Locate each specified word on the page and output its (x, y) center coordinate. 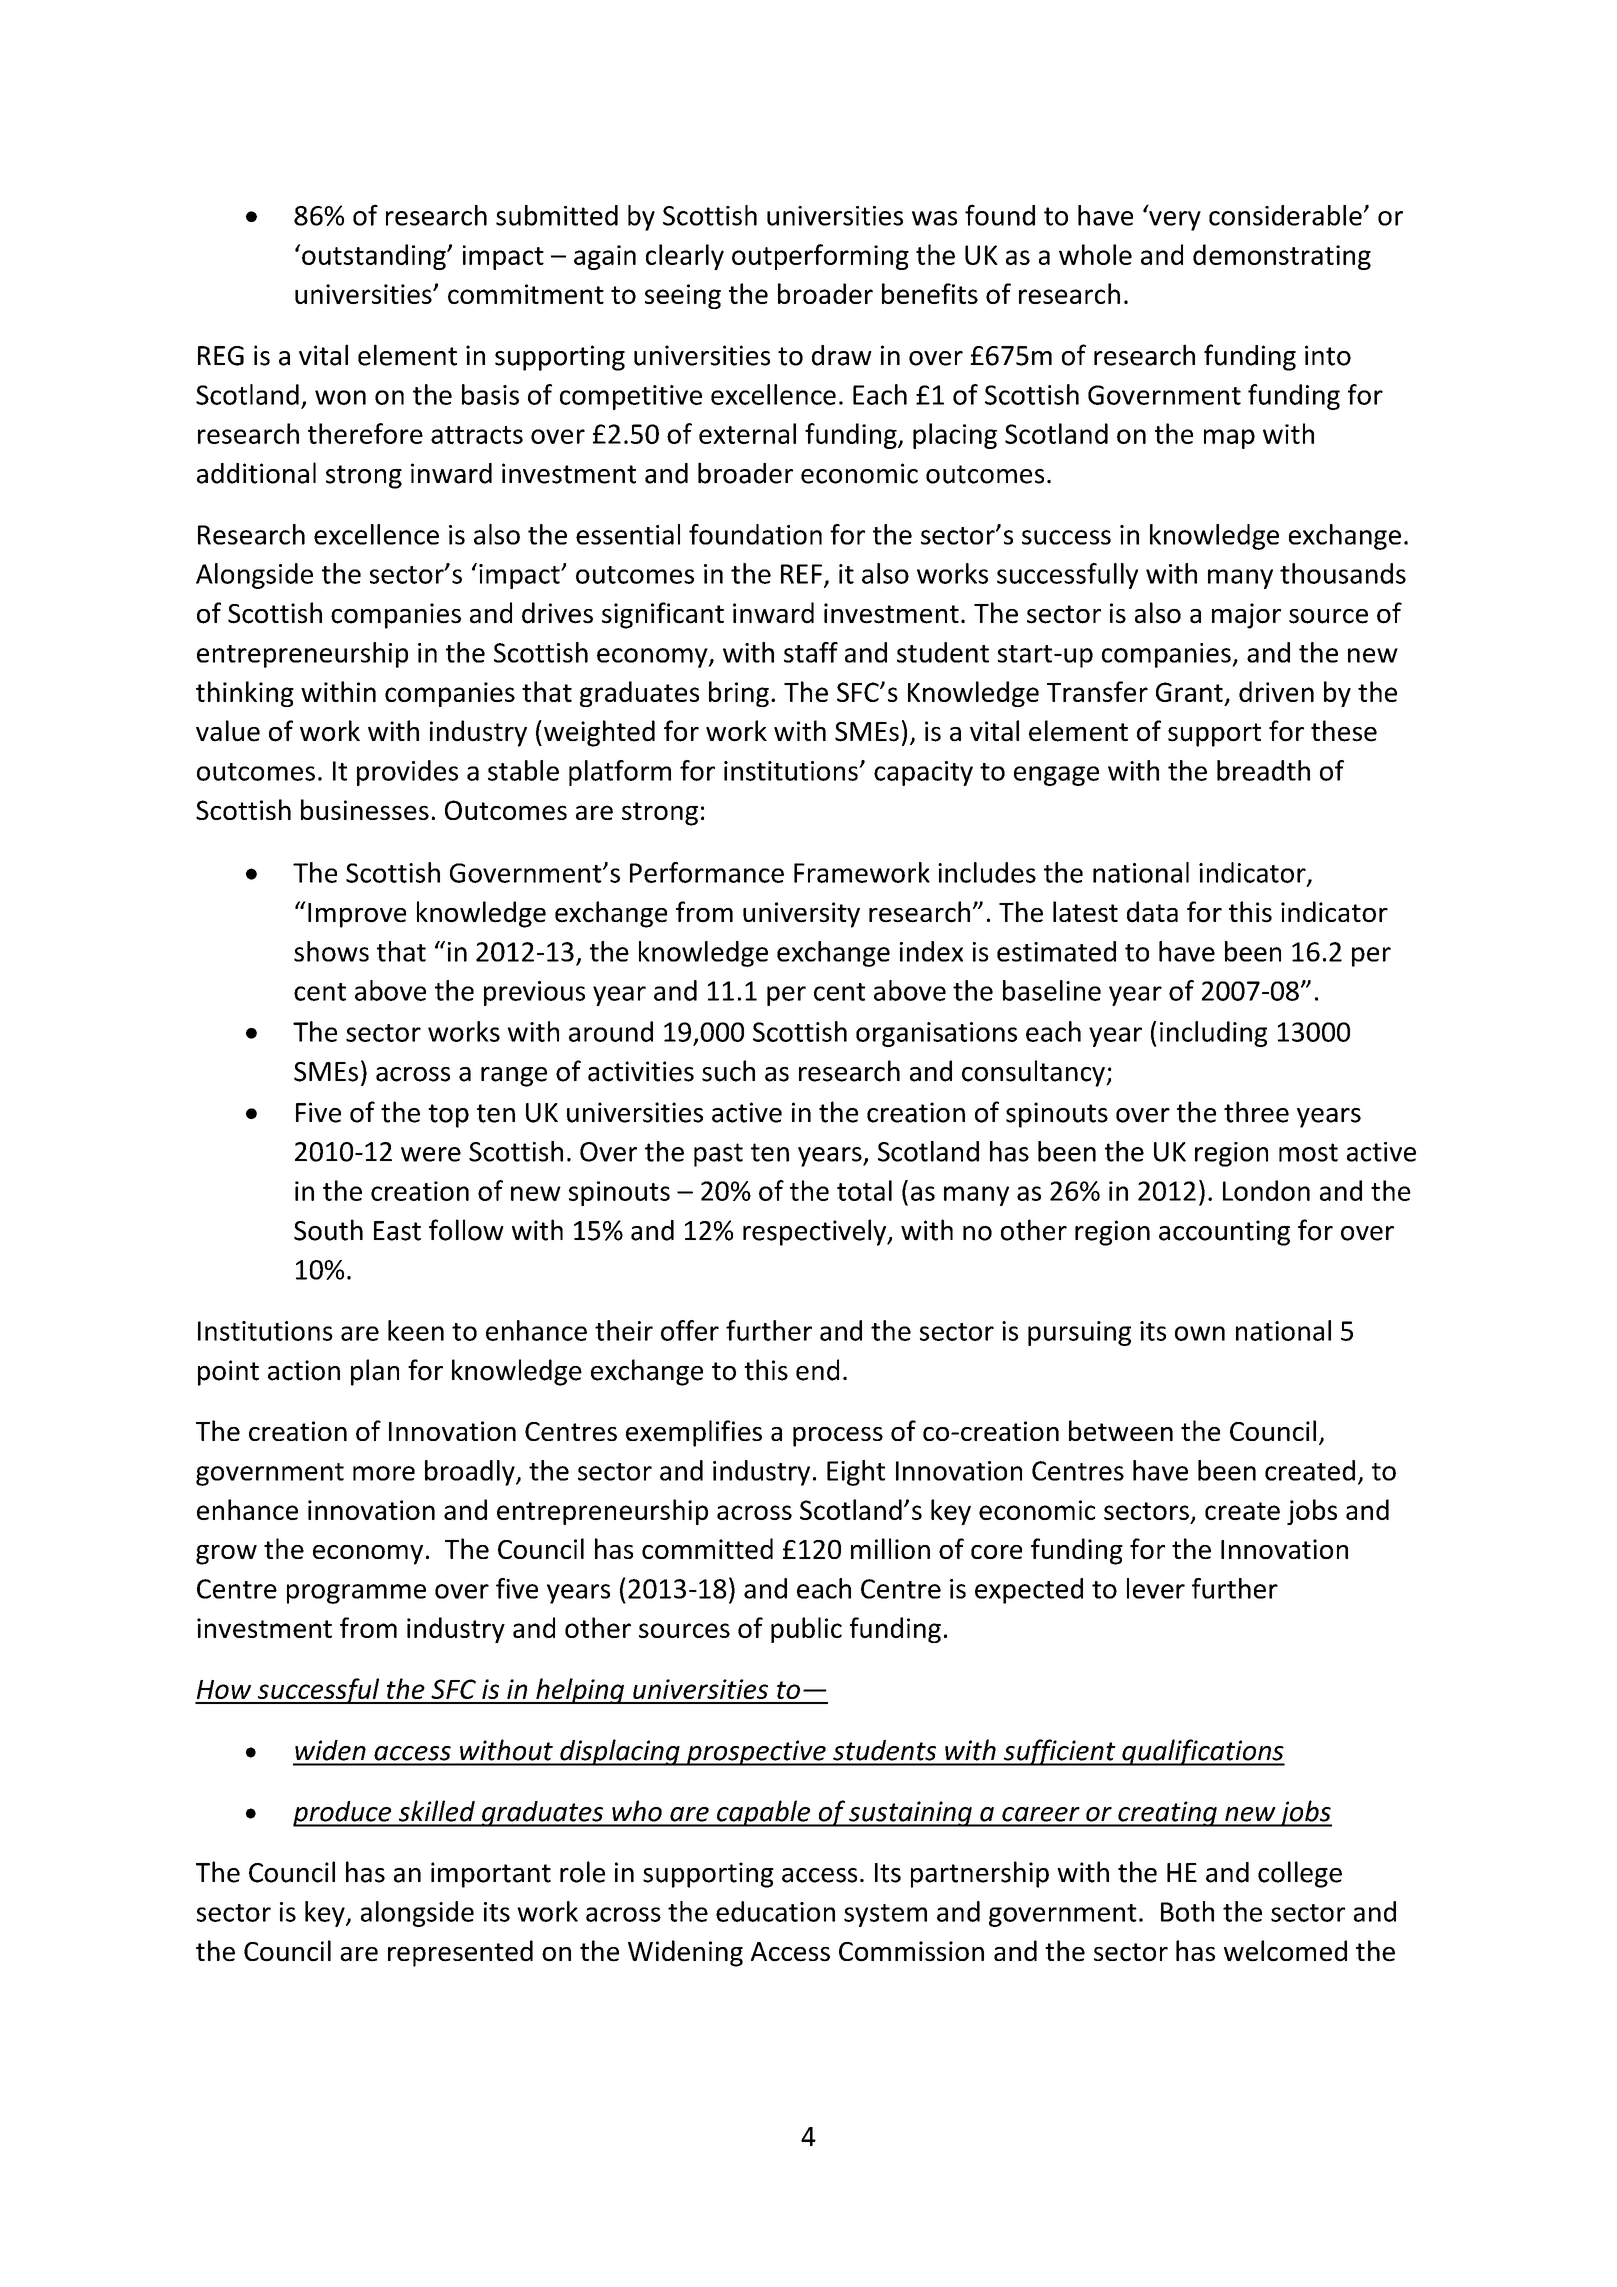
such (728, 1071)
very (1175, 221)
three (1256, 1112)
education (775, 1911)
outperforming (820, 257)
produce (343, 1814)
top (448, 1116)
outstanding (375, 257)
